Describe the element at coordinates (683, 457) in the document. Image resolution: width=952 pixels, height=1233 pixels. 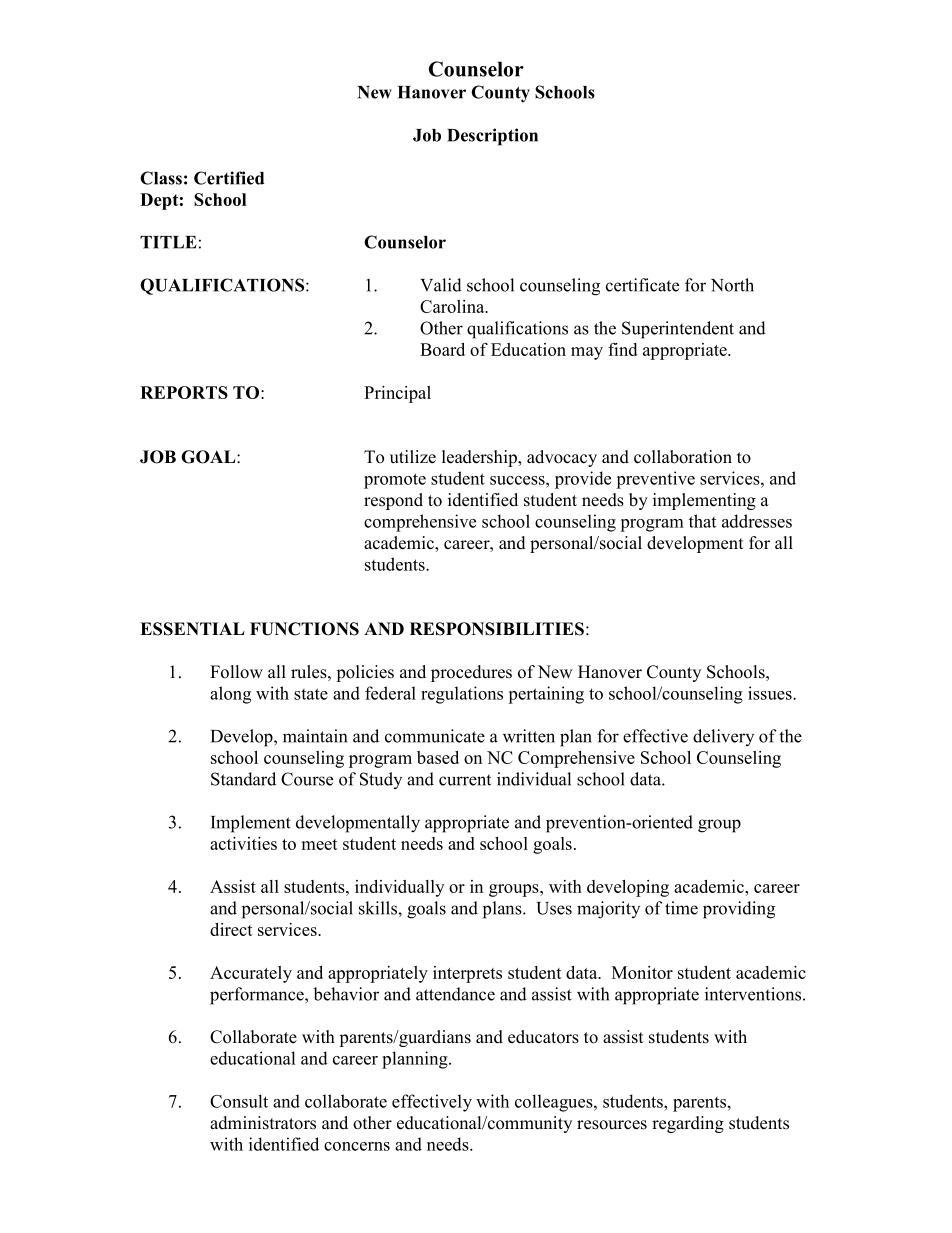
I see `collaboration` at that location.
